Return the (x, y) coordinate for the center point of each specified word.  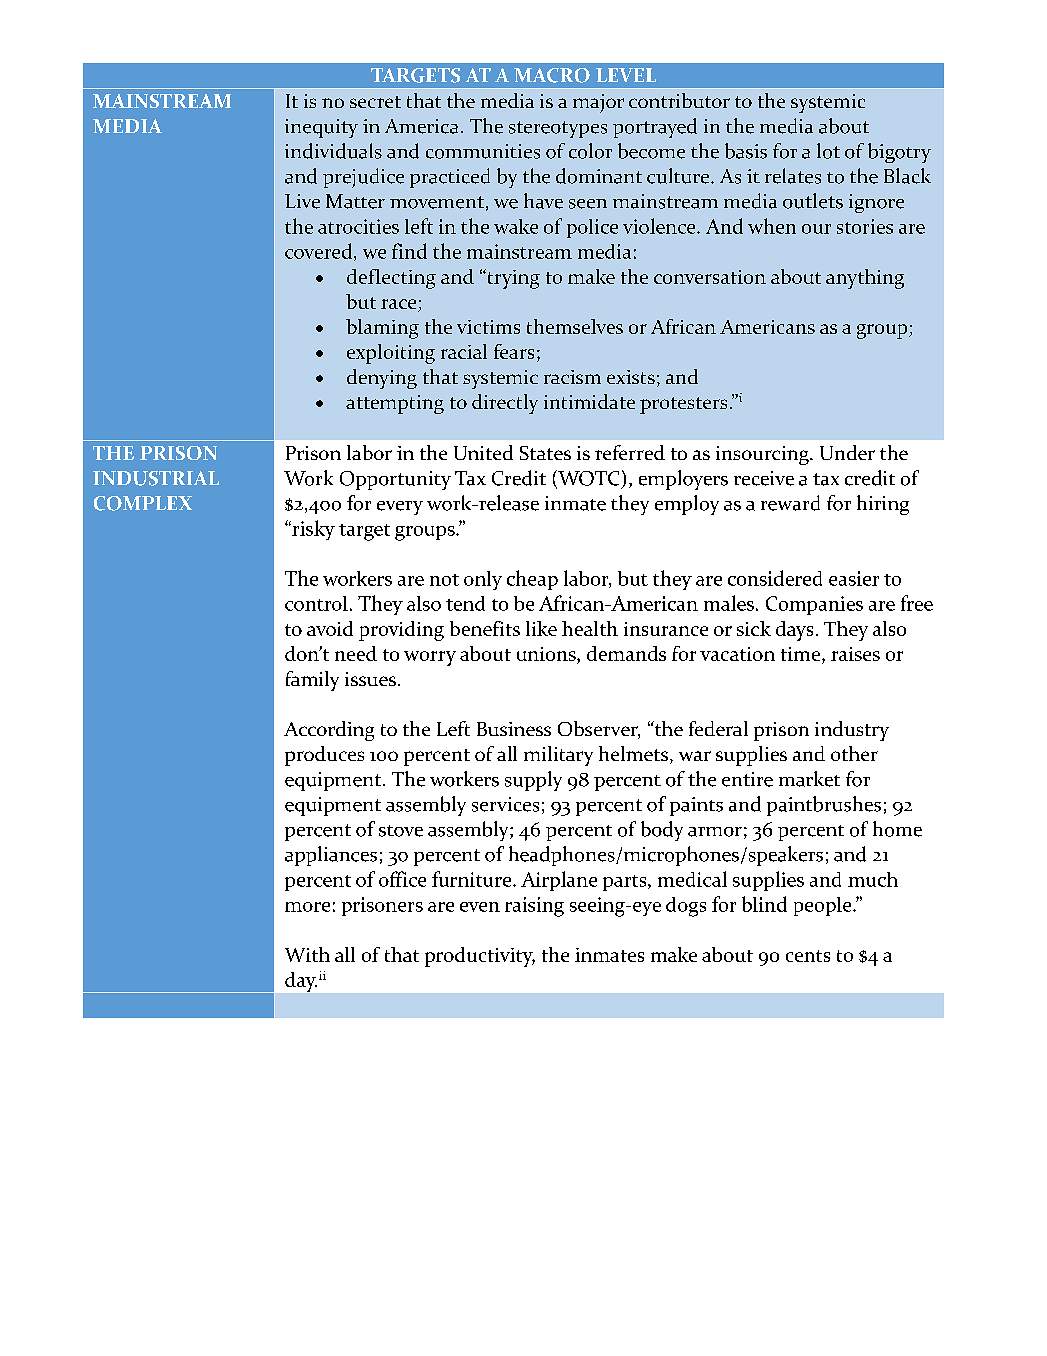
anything (865, 279)
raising (534, 907)
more (307, 907)
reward (790, 503)
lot (828, 151)
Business (514, 729)
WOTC (587, 479)
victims (488, 327)
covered (320, 252)
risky (312, 530)
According (329, 731)
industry (852, 731)
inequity (321, 128)
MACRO (552, 75)
